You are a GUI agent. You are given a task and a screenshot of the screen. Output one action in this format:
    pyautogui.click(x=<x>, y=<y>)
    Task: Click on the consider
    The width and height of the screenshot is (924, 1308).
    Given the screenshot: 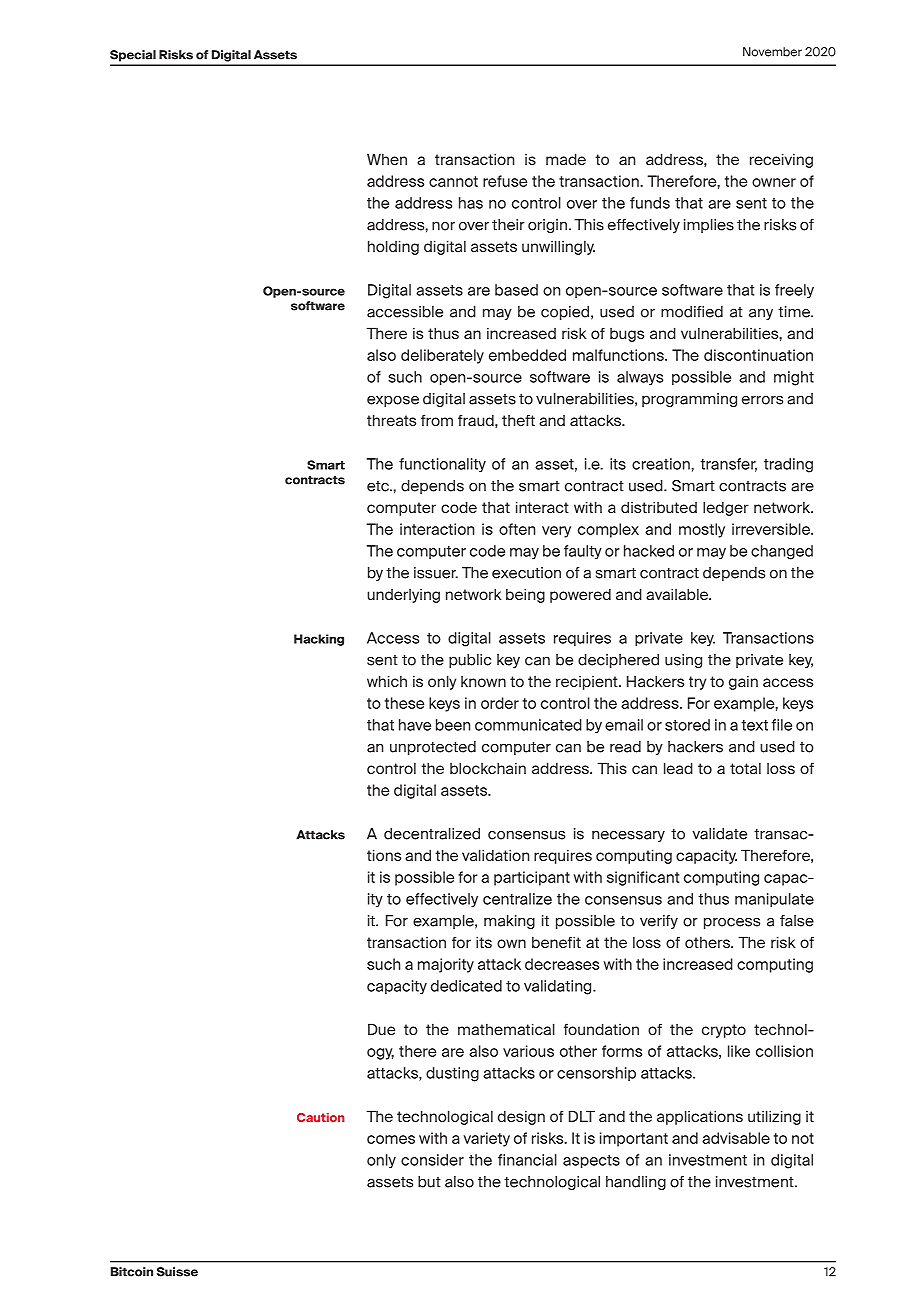 What is the action you would take?
    pyautogui.click(x=432, y=1160)
